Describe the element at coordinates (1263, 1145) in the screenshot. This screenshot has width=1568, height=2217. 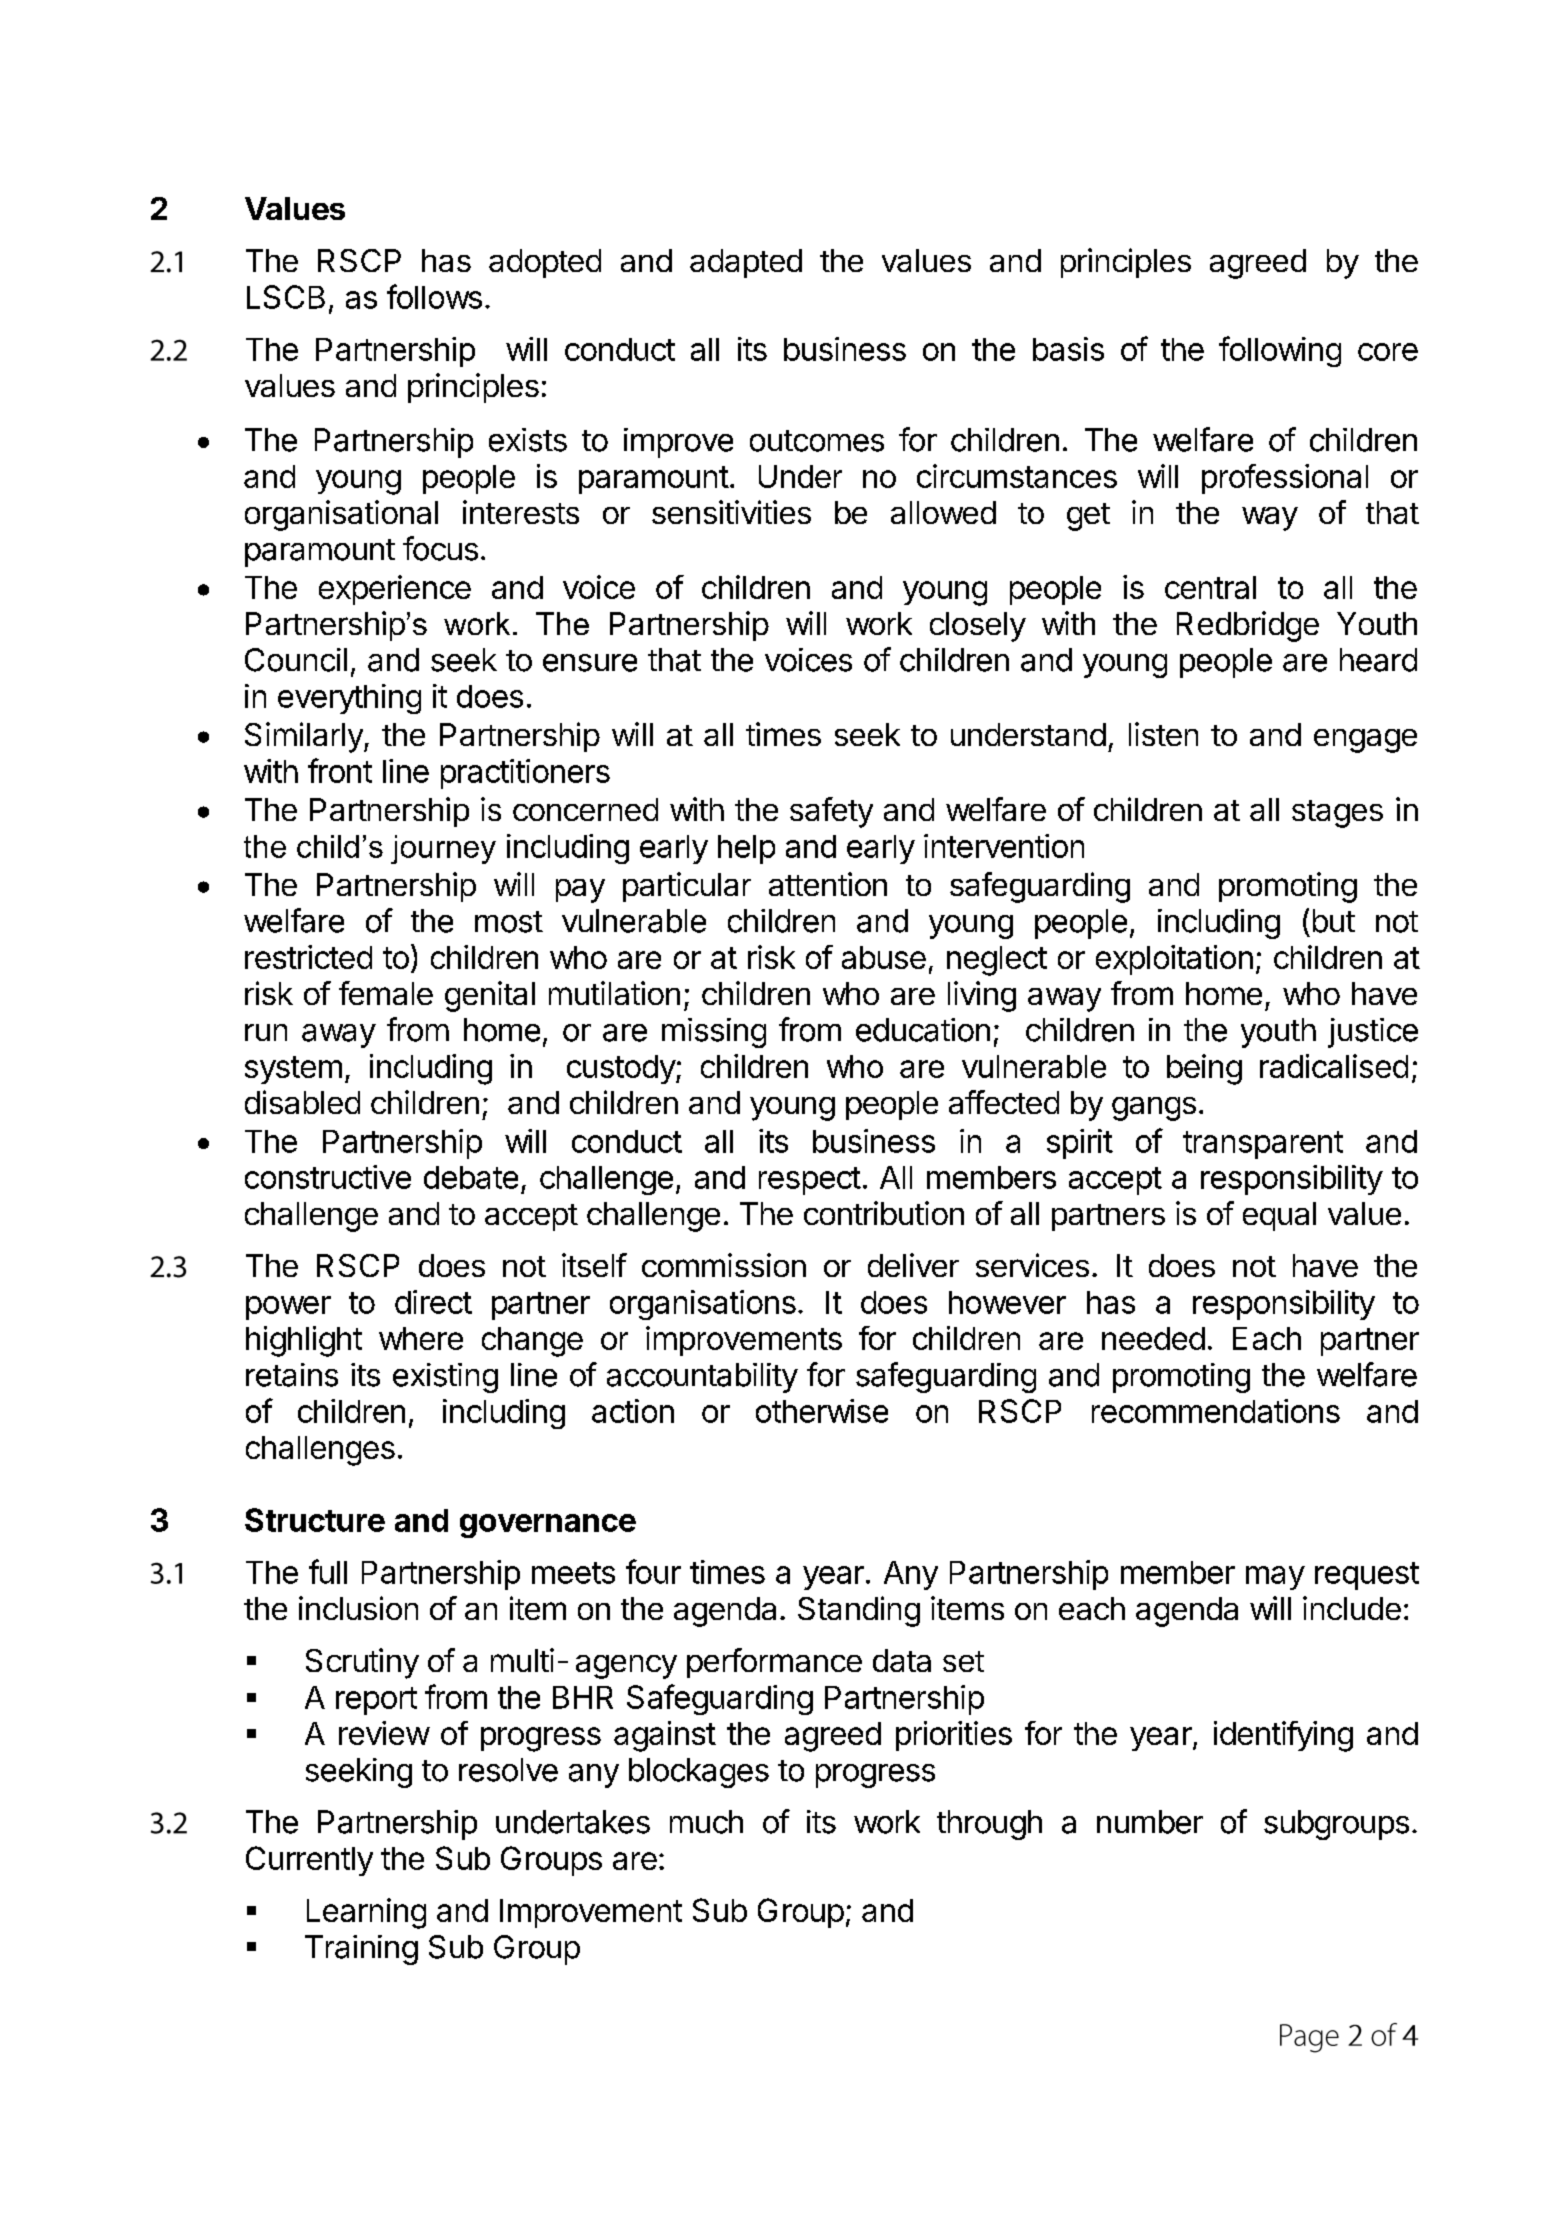
I see `transparent` at that location.
